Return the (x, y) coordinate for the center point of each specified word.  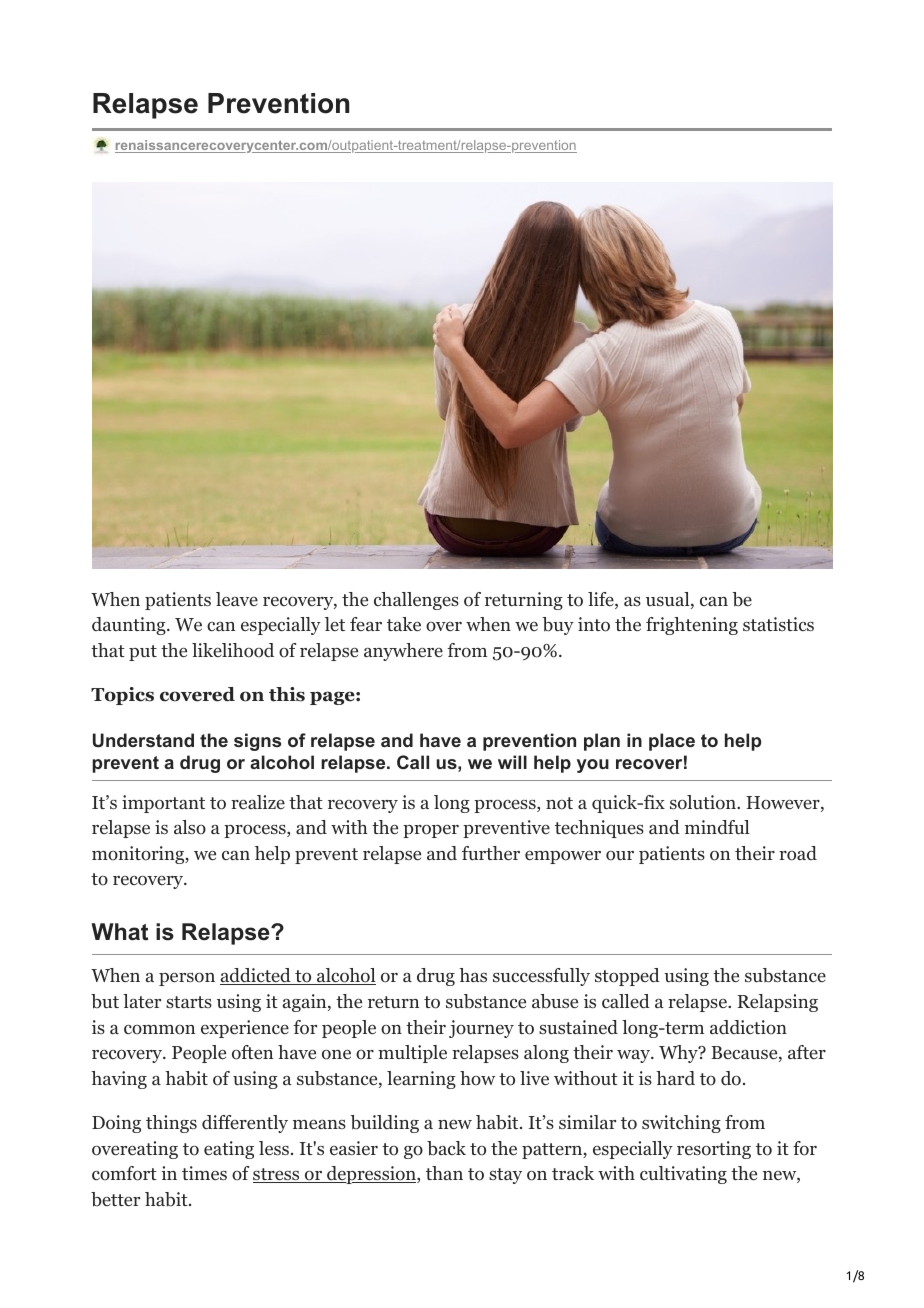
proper (431, 831)
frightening (692, 626)
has (473, 975)
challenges (416, 601)
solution (704, 802)
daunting (130, 626)
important (163, 804)
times (204, 1173)
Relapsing (777, 1003)
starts (189, 1002)
